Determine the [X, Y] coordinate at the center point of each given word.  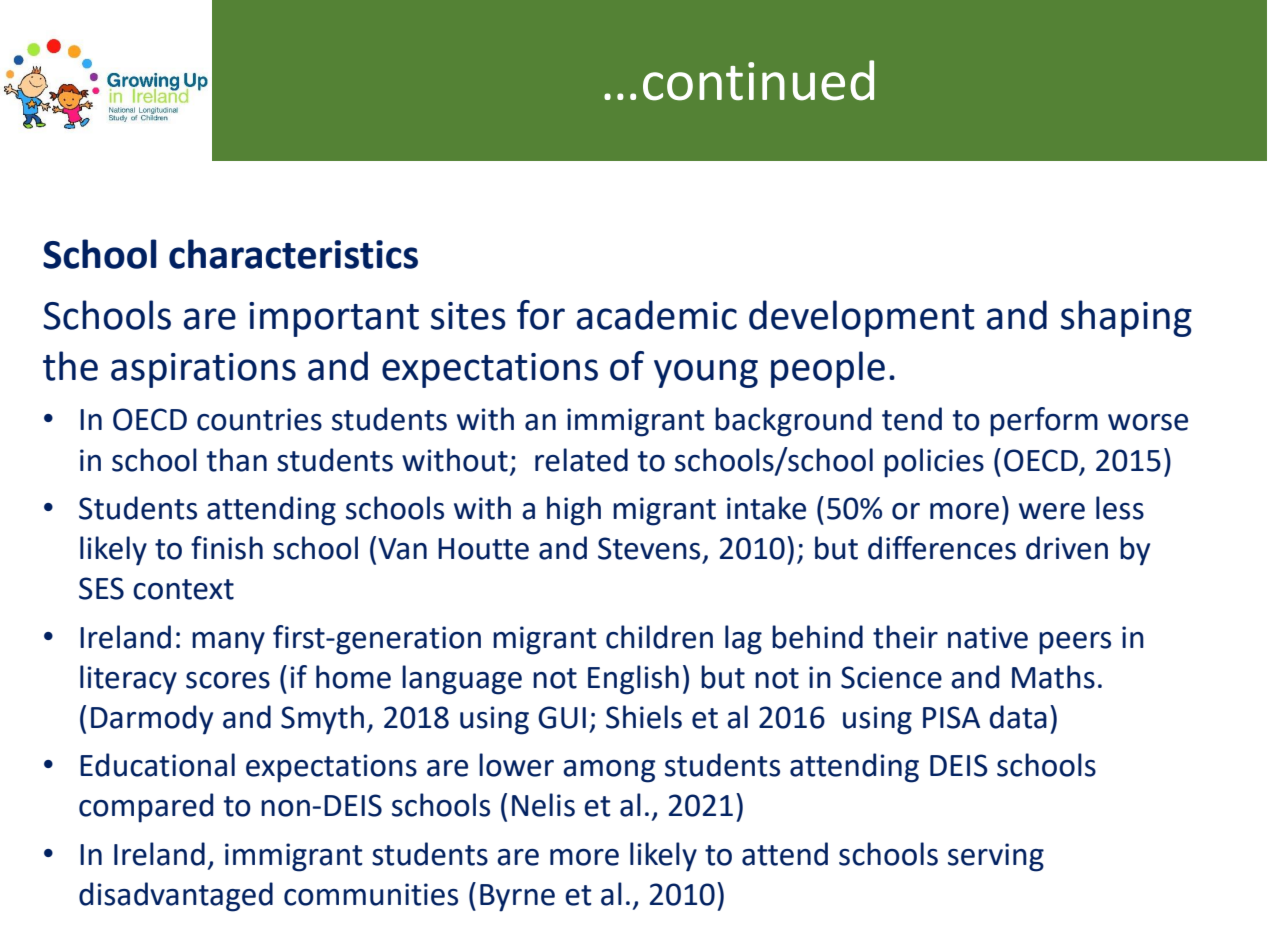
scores [228, 680]
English [633, 680]
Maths [1053, 677]
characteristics [293, 254]
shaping [1126, 318]
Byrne [517, 898]
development [862, 318]
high [574, 511]
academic [657, 315]
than [236, 460]
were [1052, 511]
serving [996, 857]
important [334, 319]
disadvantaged [176, 897]
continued [758, 80]
